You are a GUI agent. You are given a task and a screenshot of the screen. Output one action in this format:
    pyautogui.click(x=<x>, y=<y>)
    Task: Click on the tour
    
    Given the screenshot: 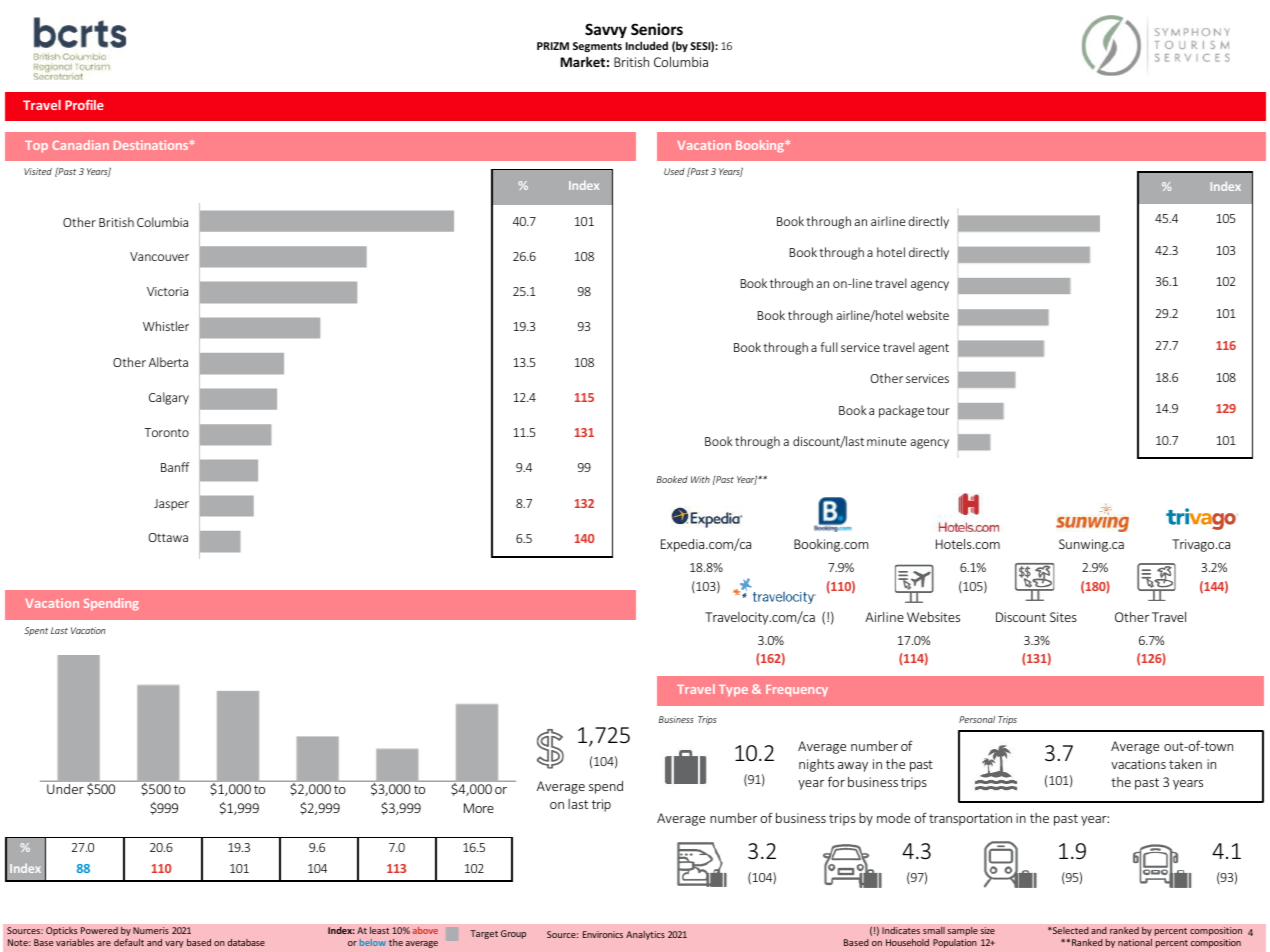 What is the action you would take?
    pyautogui.click(x=938, y=411)
